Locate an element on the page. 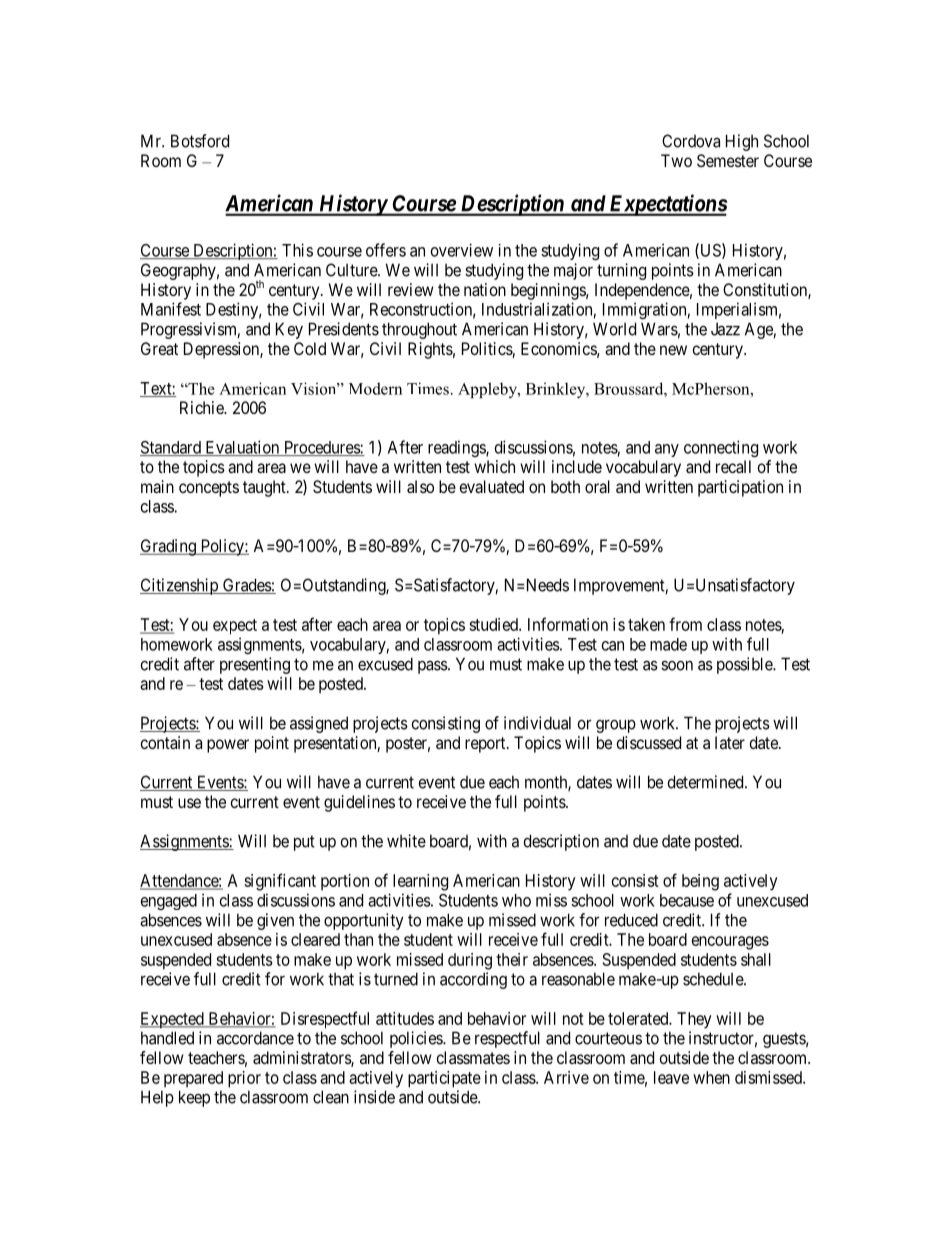 The width and height of the image is (952, 1233). overview is located at coordinates (462, 250).
